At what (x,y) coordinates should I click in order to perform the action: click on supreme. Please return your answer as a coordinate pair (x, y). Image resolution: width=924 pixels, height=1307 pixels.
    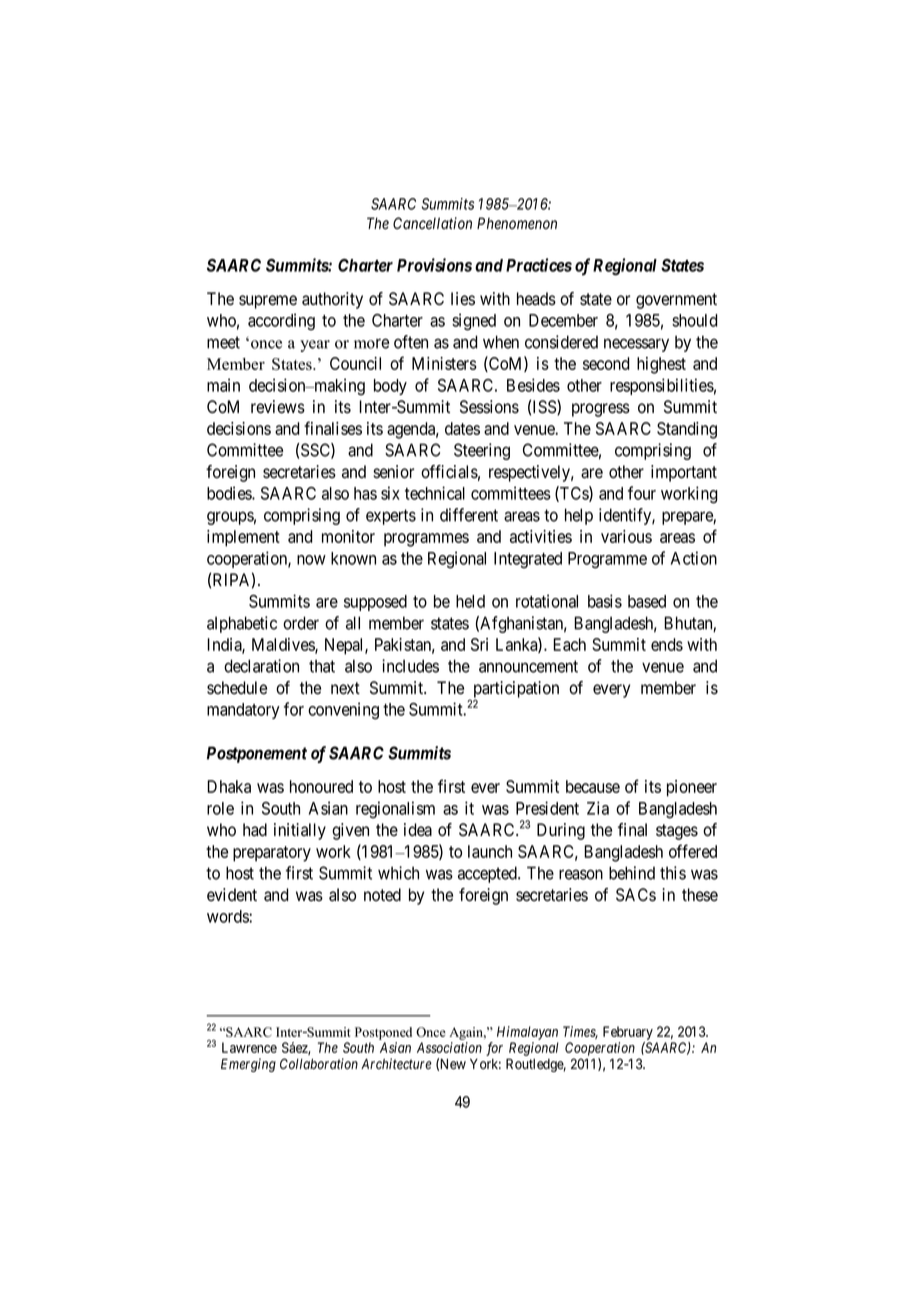
    Looking at the image, I should click on (268, 302).
